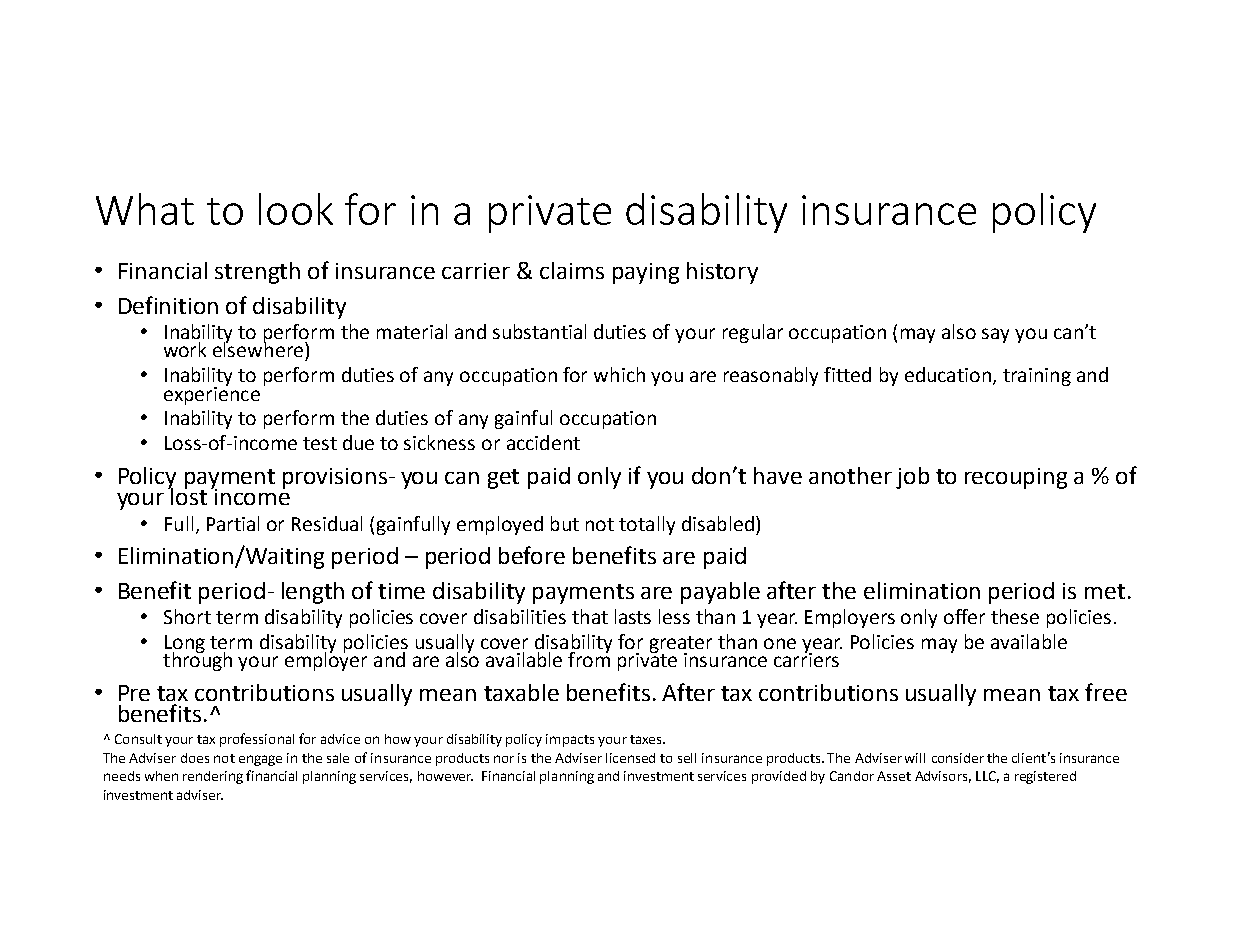  Describe the element at coordinates (964, 616) in the screenshot. I see `offer` at that location.
